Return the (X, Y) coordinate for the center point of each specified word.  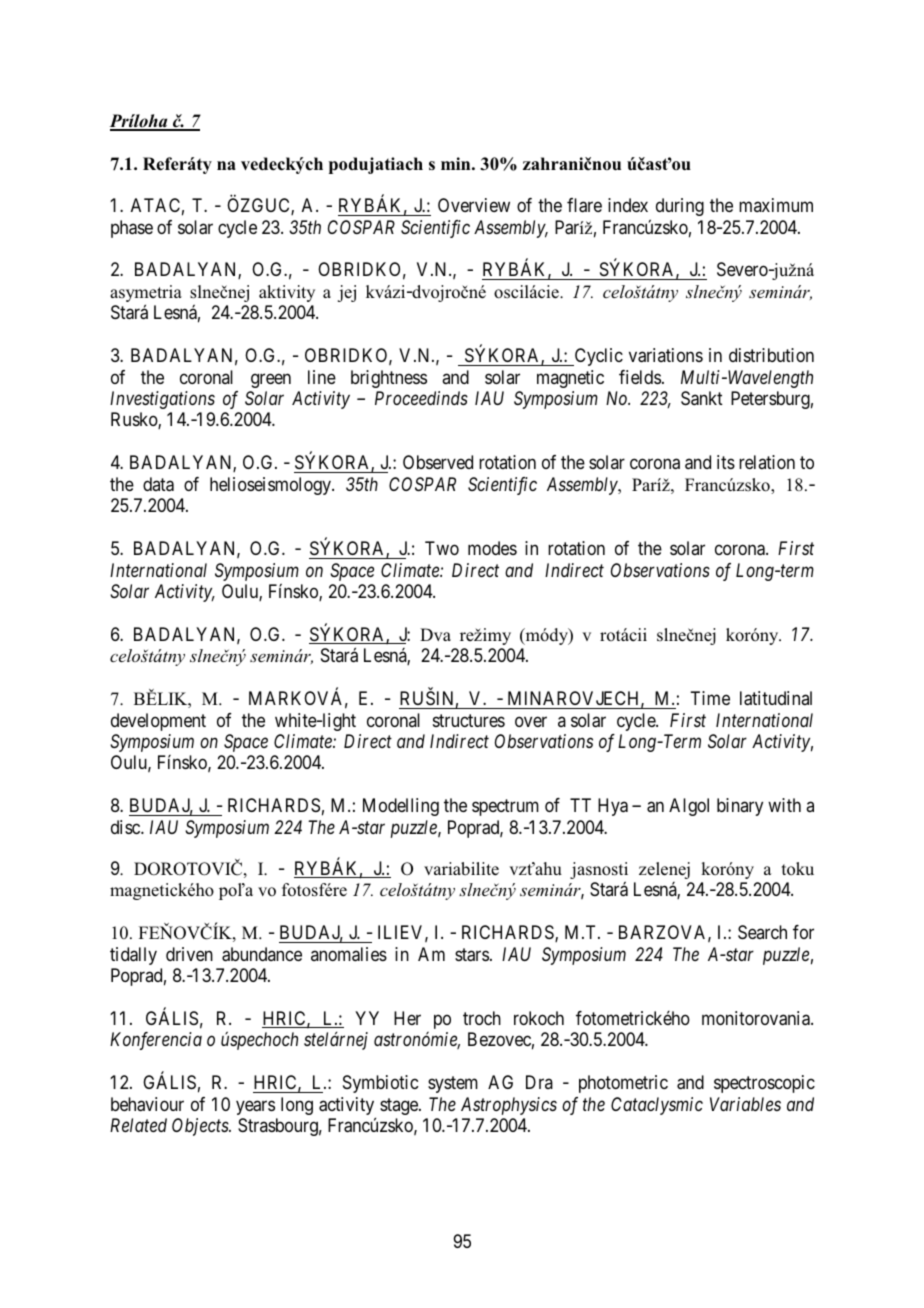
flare (584, 205)
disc (126, 827)
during (680, 207)
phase (132, 229)
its (726, 462)
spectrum (505, 808)
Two (442, 548)
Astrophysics (509, 1106)
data (158, 484)
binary (740, 807)
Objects (201, 1127)
